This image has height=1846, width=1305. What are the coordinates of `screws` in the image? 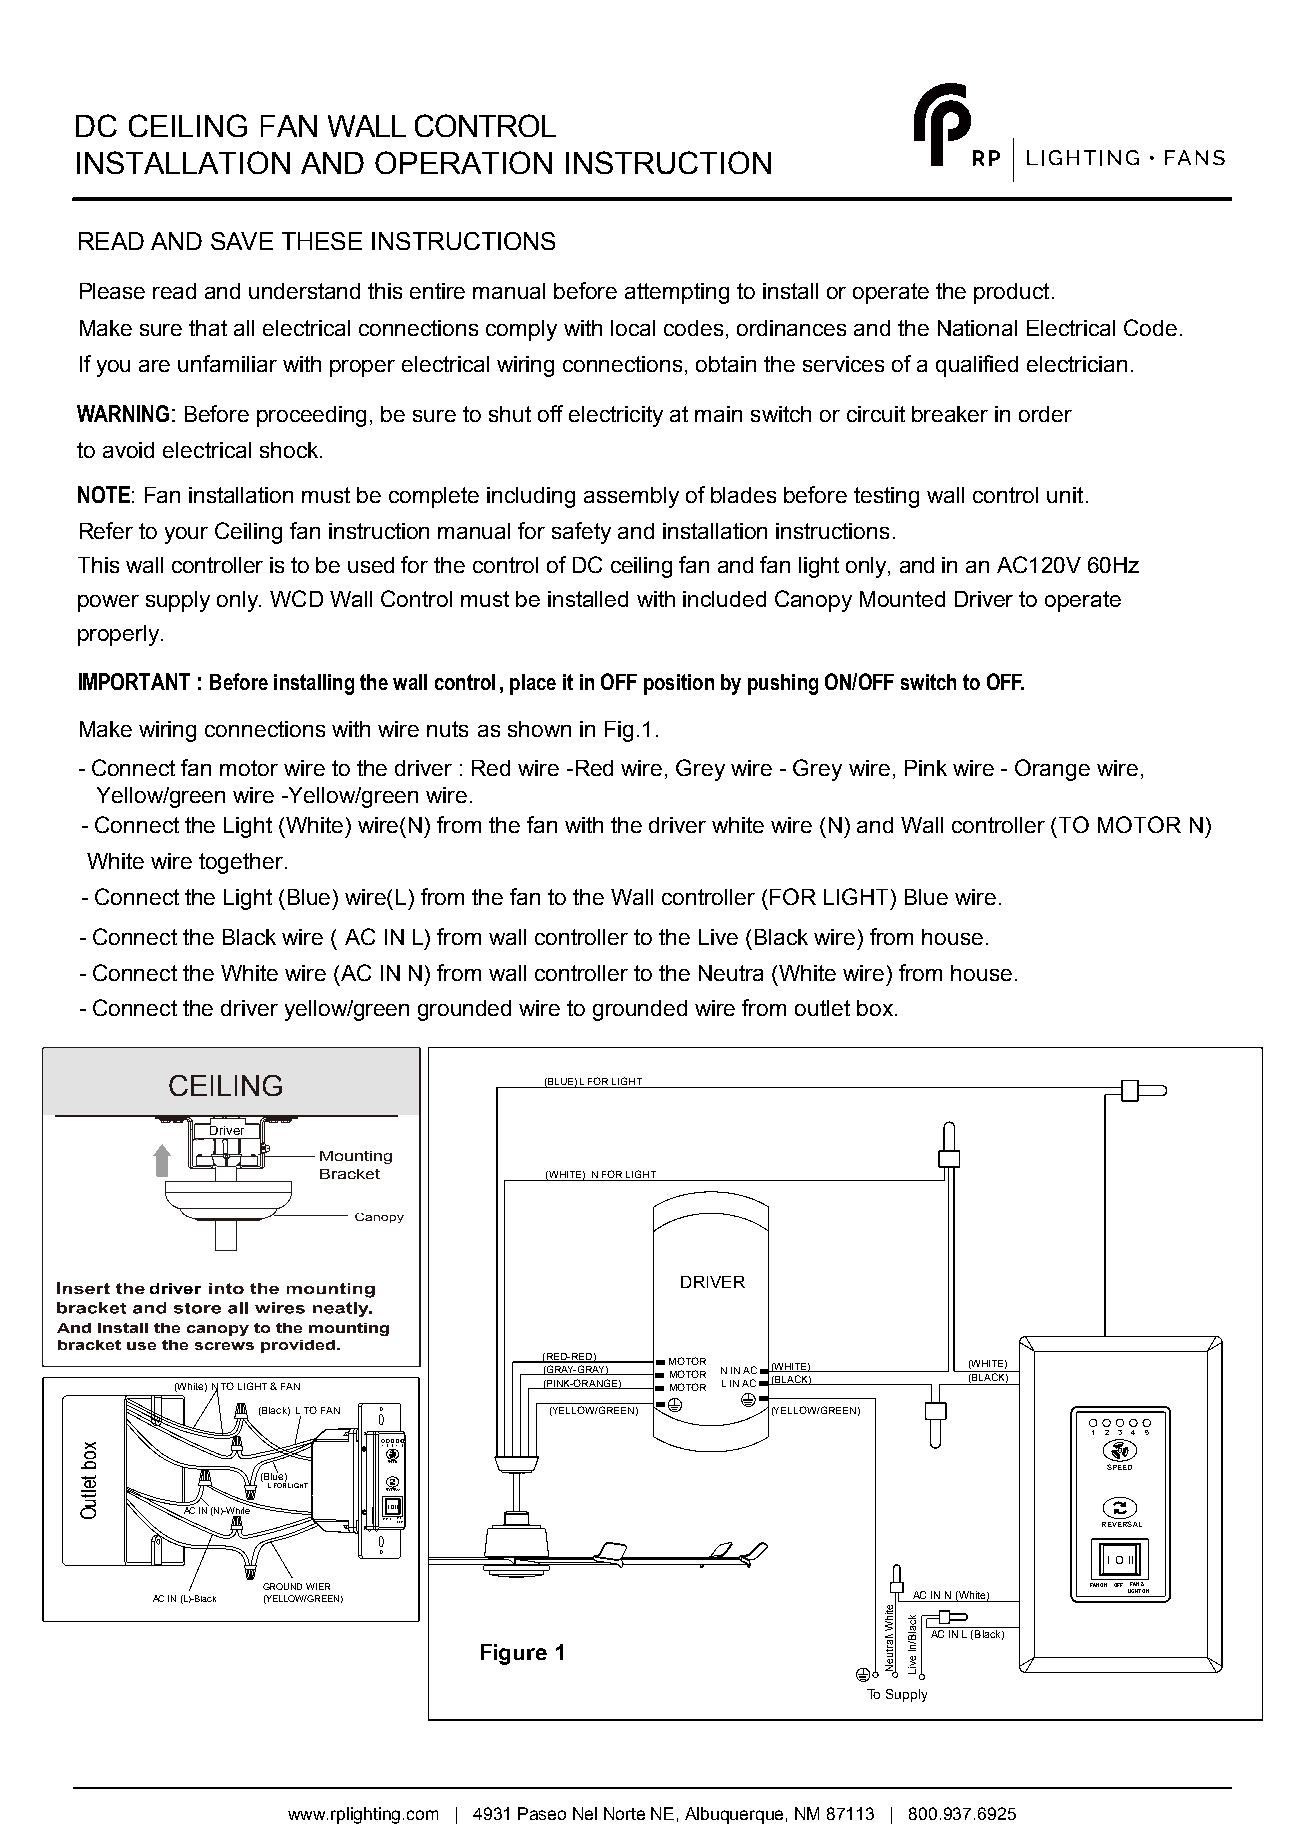 It's located at (224, 1346).
